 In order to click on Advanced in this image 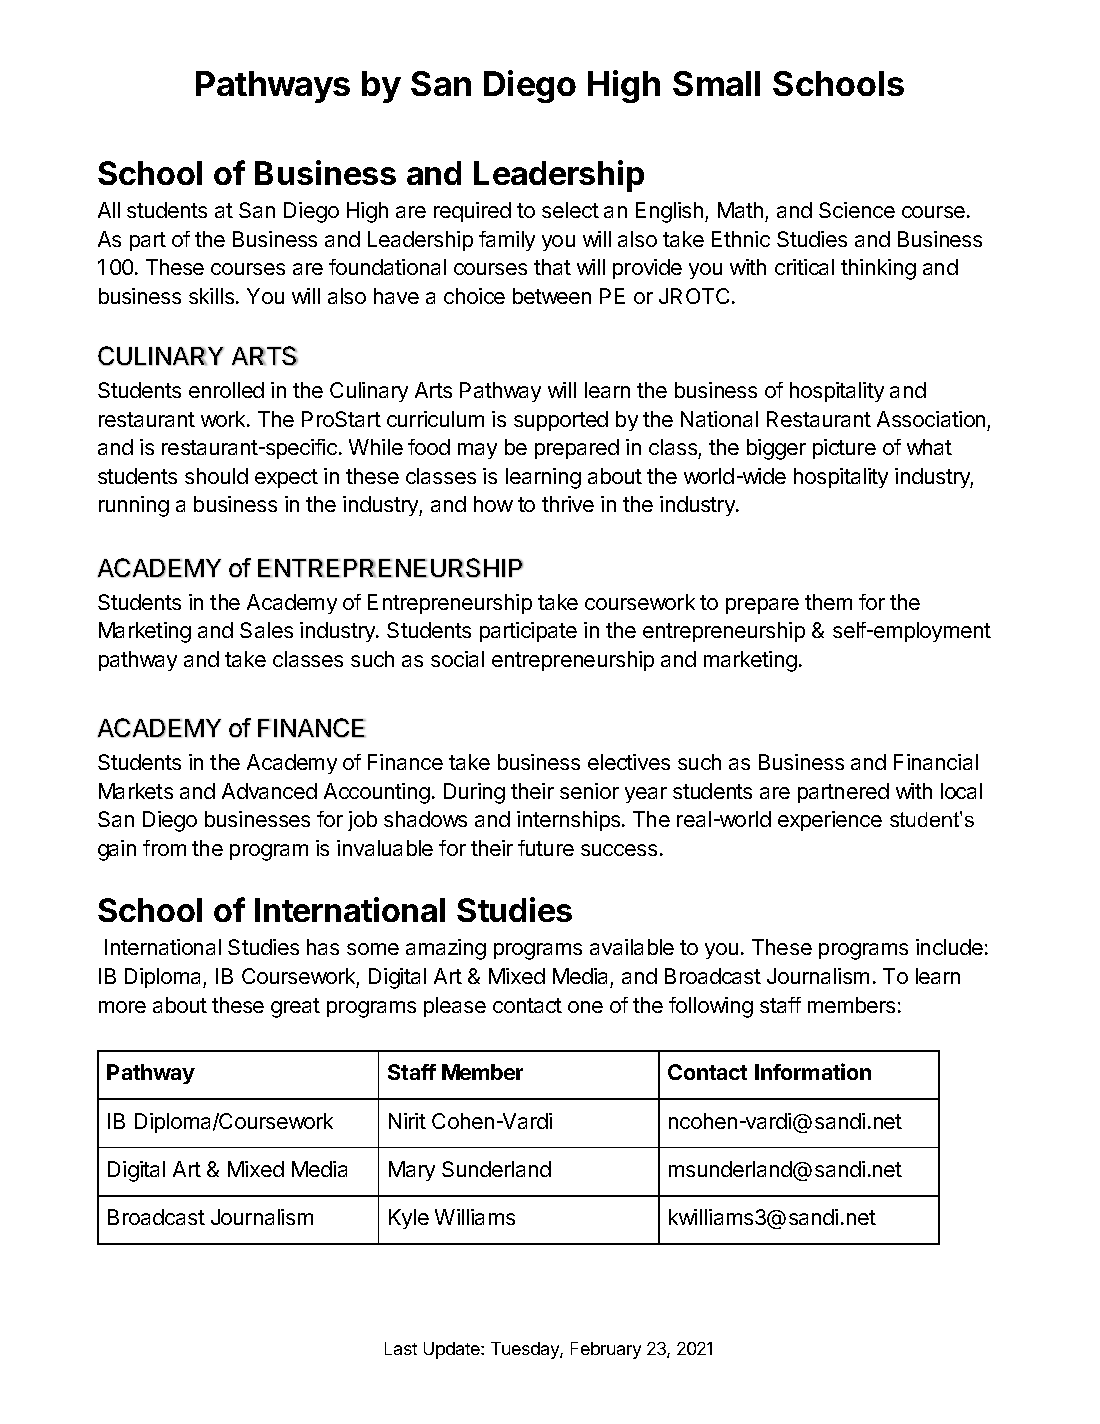, I will do `click(269, 791)`.
